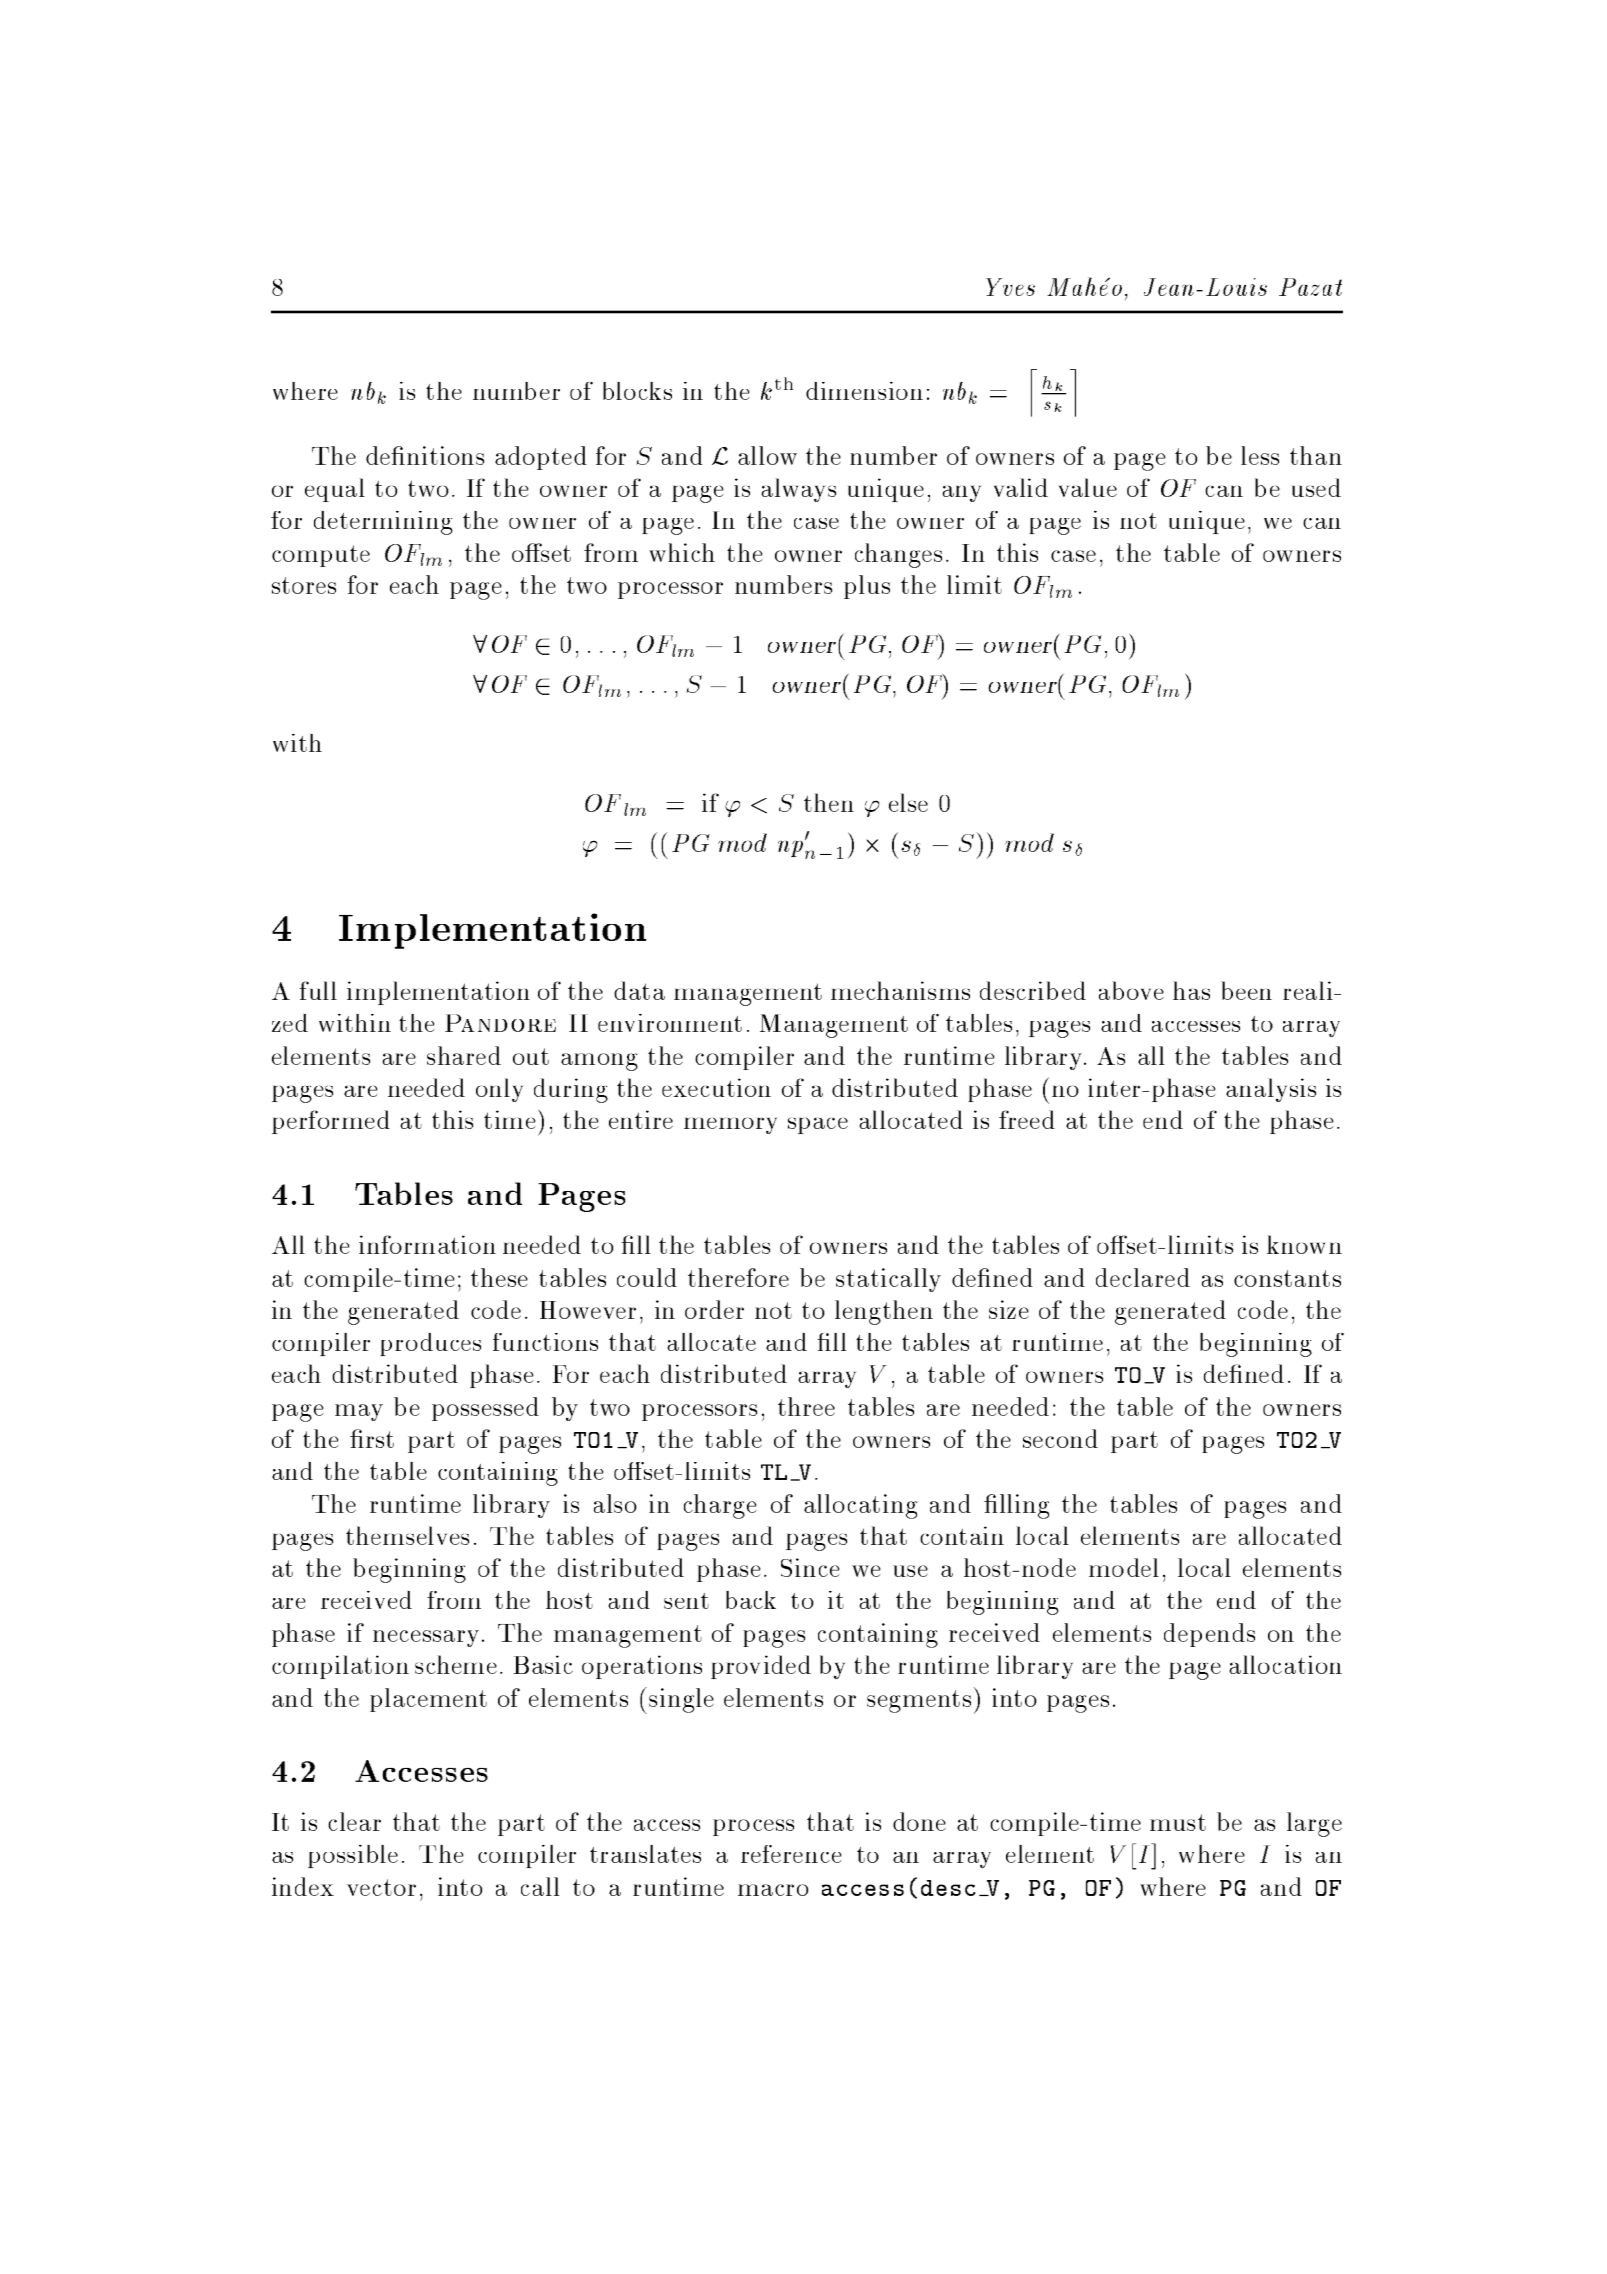 The height and width of the screenshot is (2274, 1607). Describe the element at coordinates (791, 1854) in the screenshot. I see `reference` at that location.
